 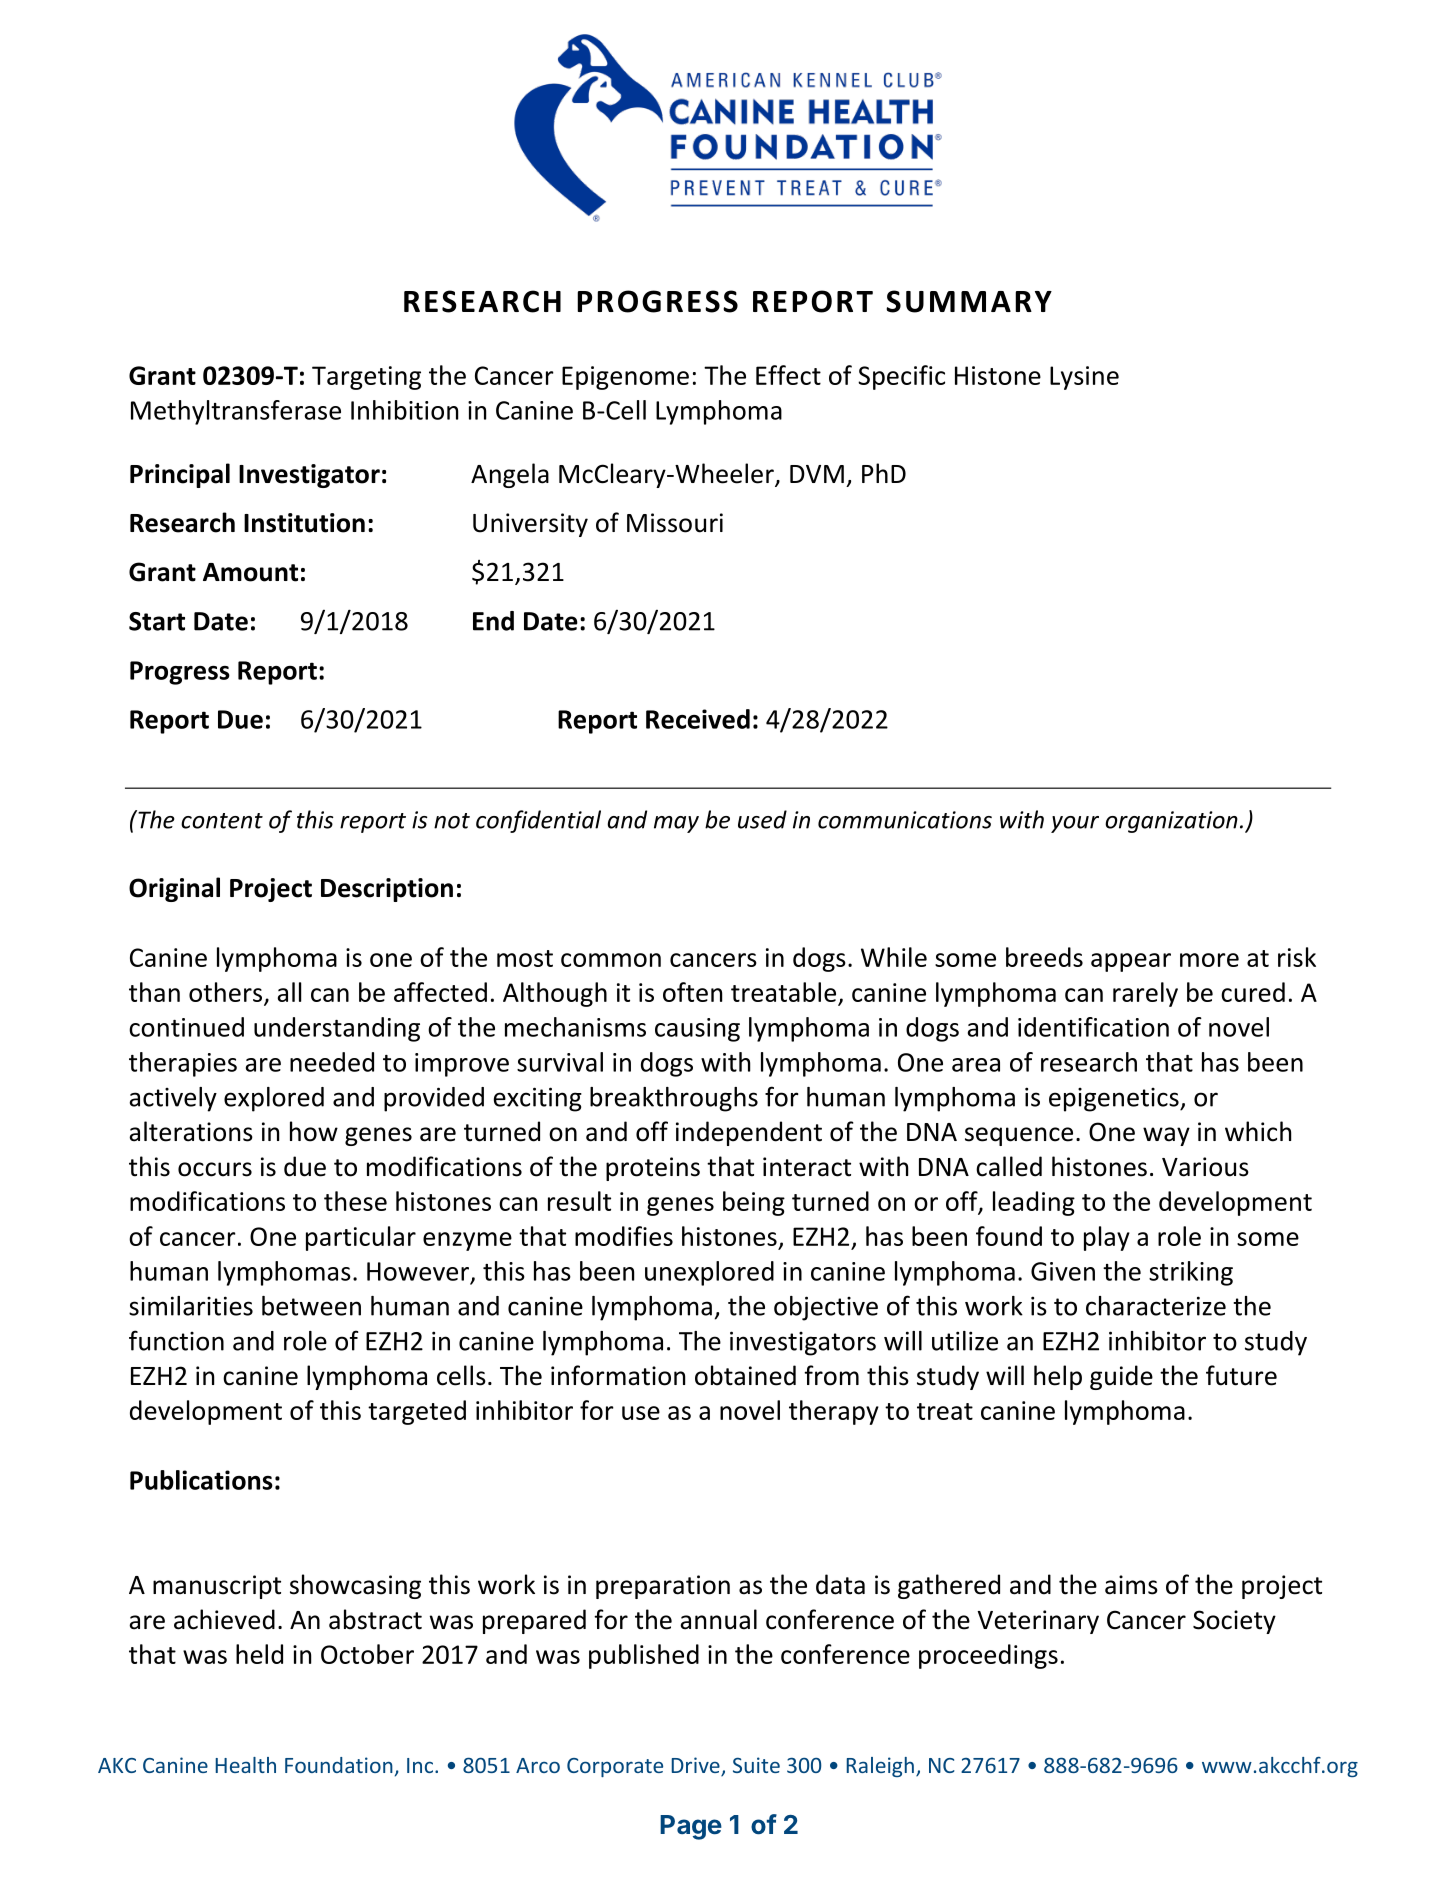 What do you see at coordinates (332, 1062) in the document?
I see `needed` at bounding box center [332, 1062].
